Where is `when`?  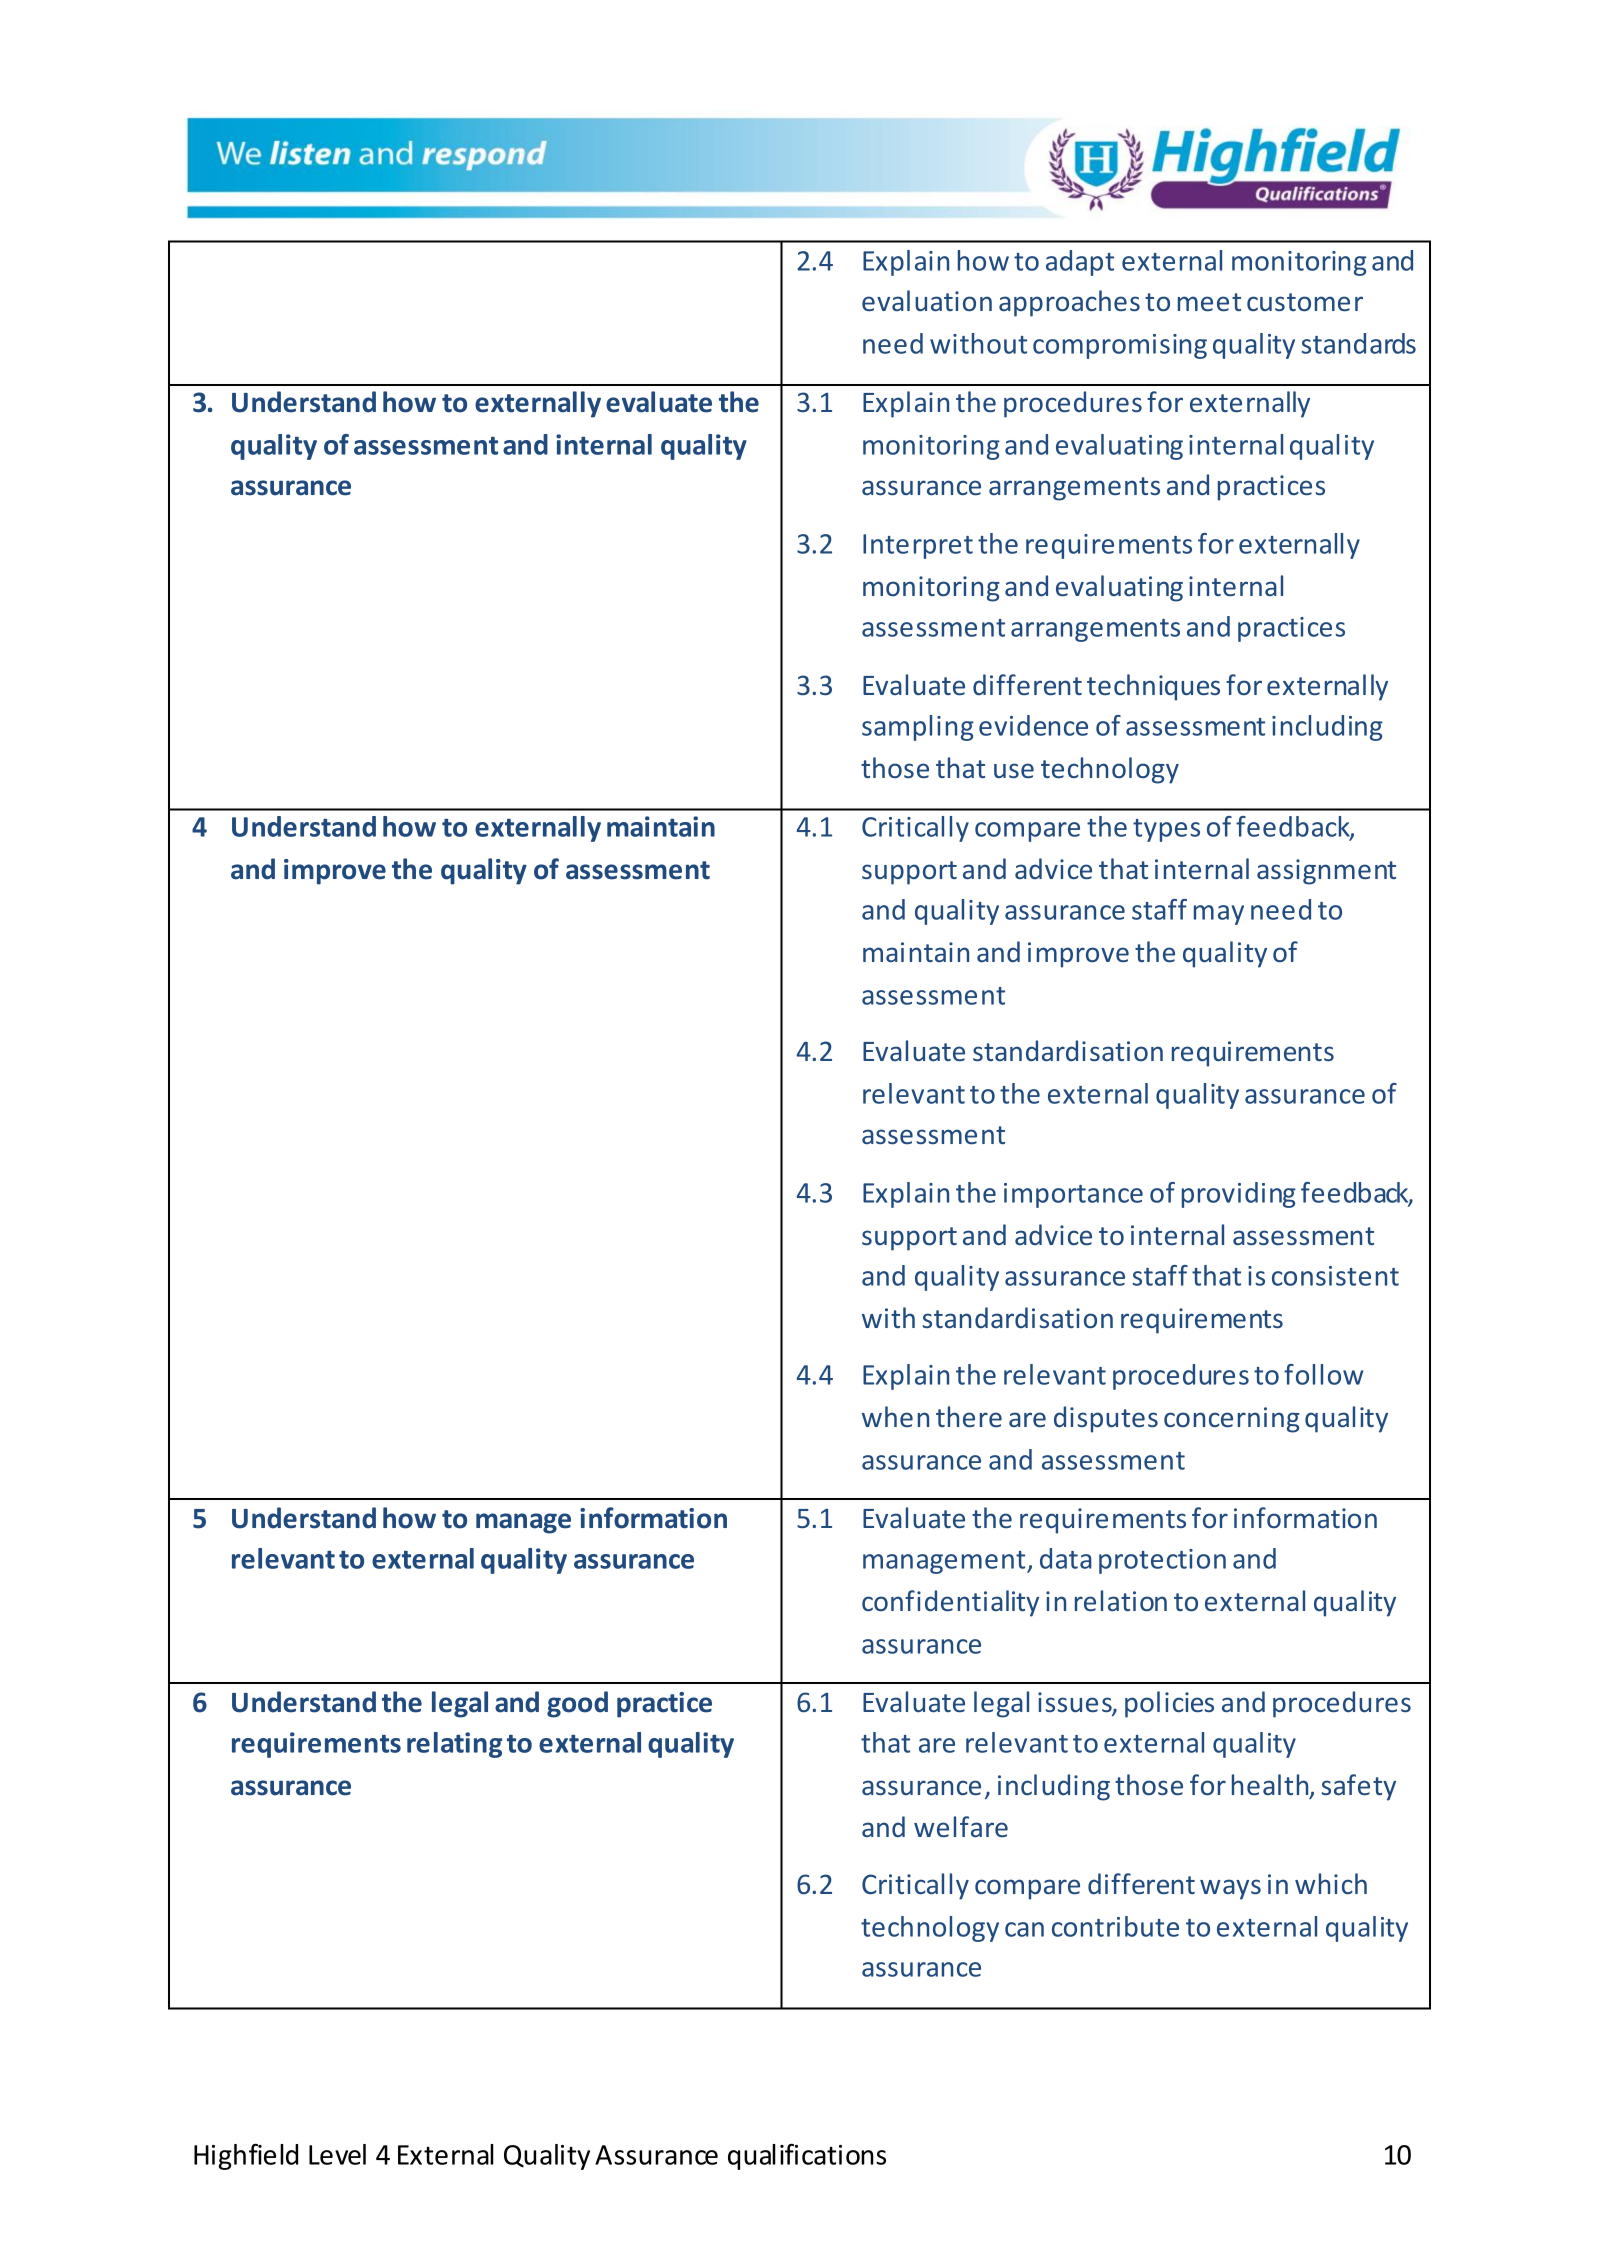 when is located at coordinates (895, 1416).
